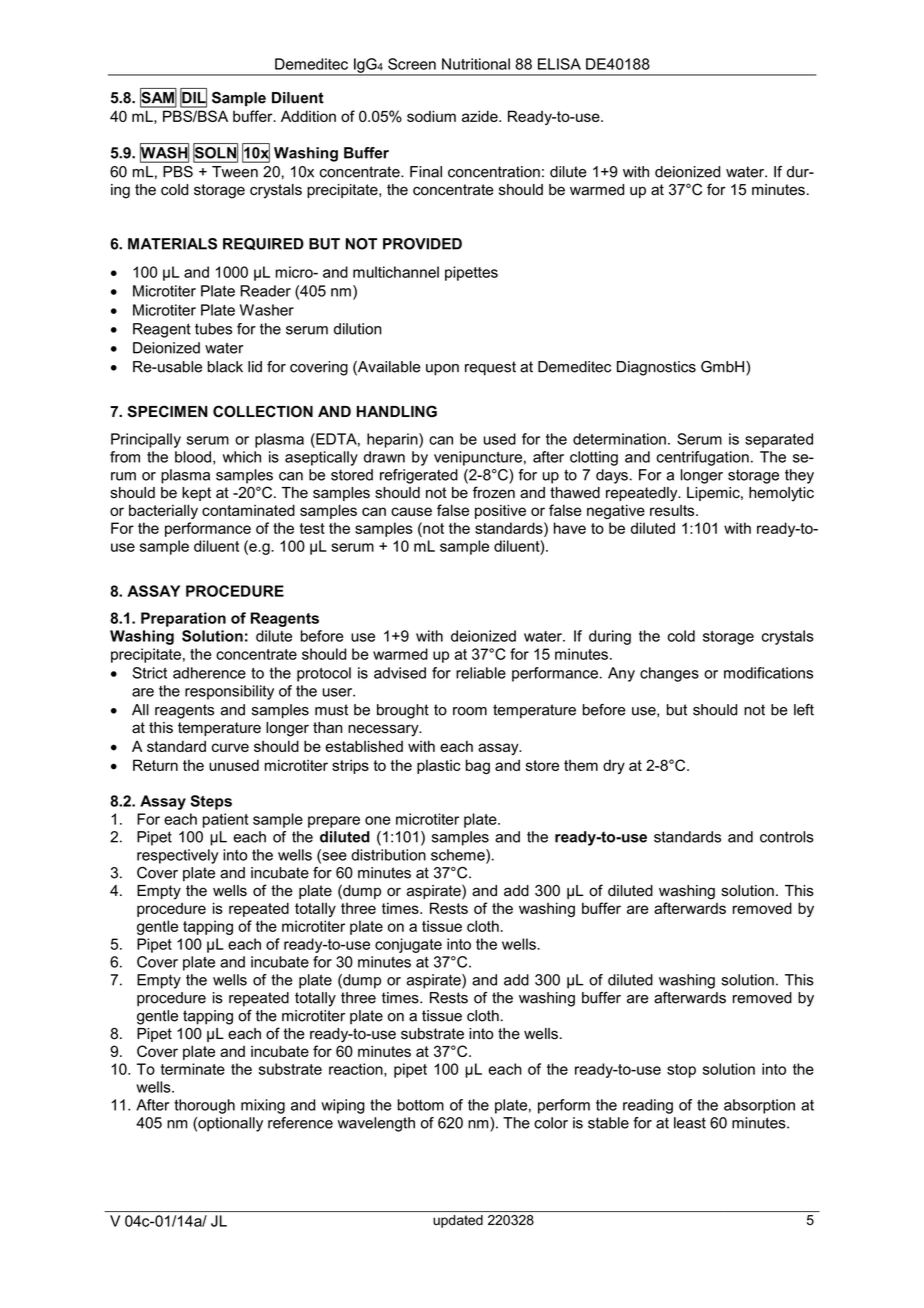  Describe the element at coordinates (308, 116) in the screenshot. I see `Addition` at that location.
